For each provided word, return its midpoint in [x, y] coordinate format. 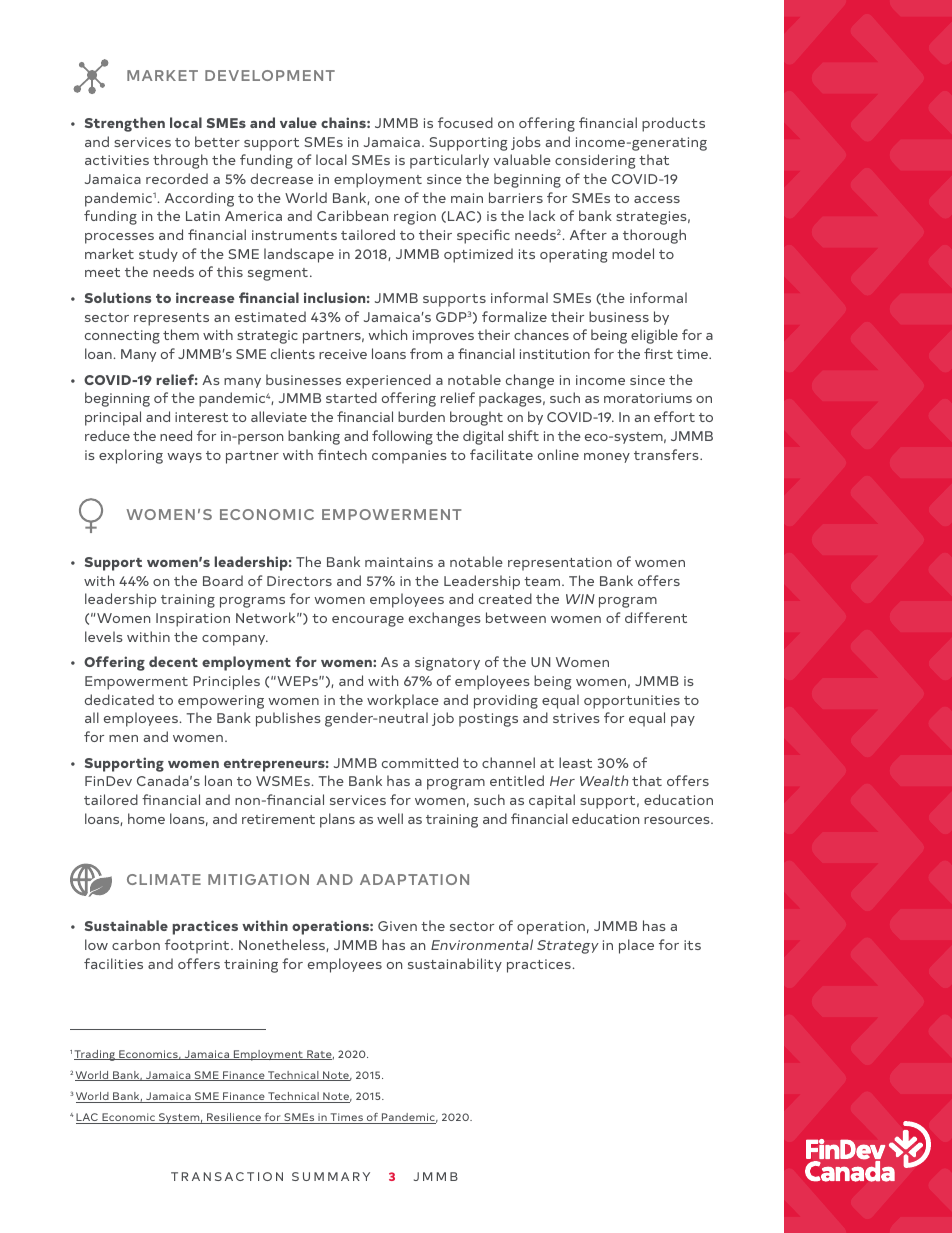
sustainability [455, 965]
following [402, 437]
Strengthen [125, 124]
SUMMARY [331, 1176]
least [575, 762]
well [390, 818]
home [146, 818]
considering [595, 161]
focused [465, 122]
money [607, 458]
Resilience [234, 1118]
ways [184, 458]
